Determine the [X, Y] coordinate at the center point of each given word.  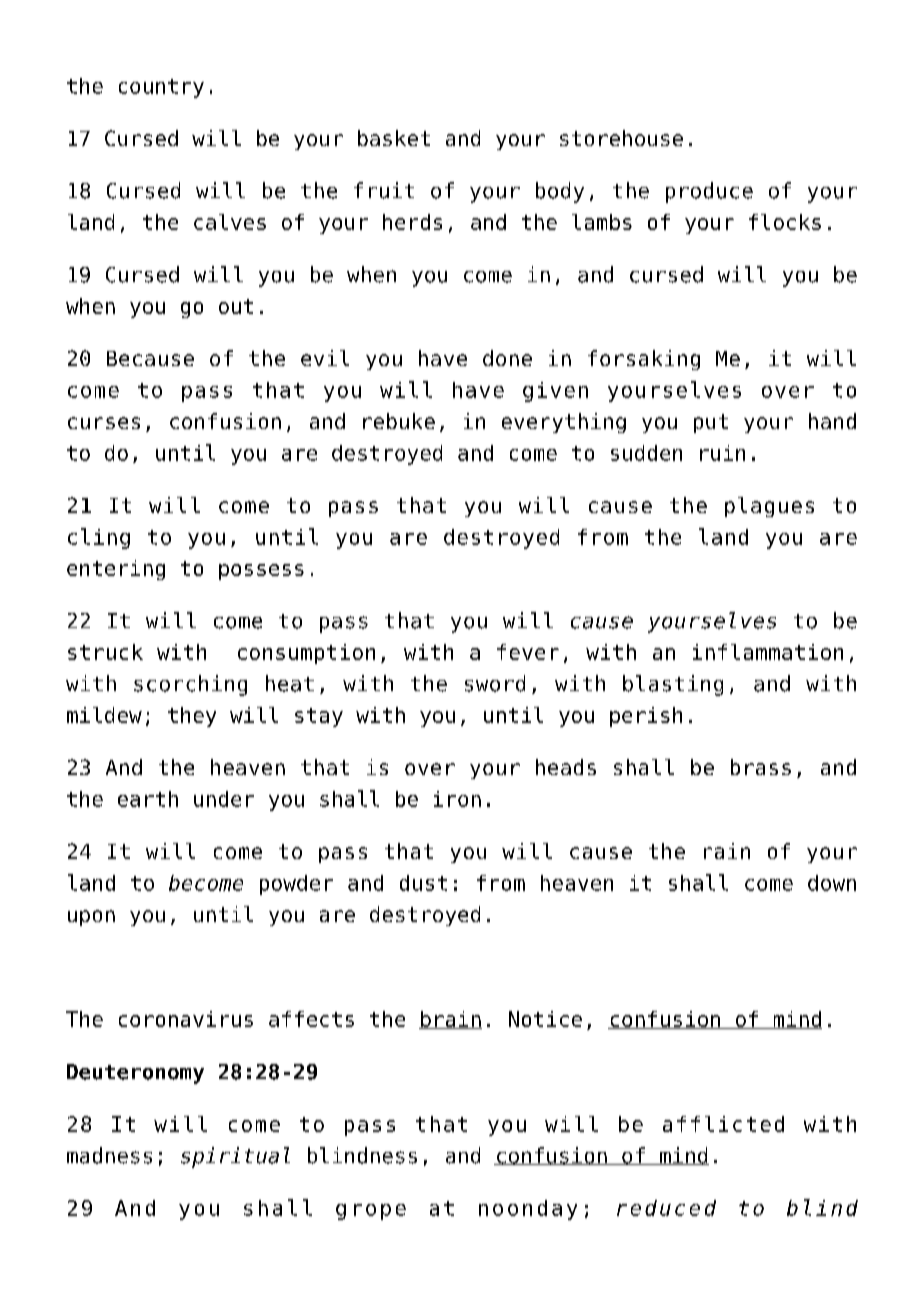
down [832, 883]
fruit [384, 190]
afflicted [723, 1124]
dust [423, 883]
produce [709, 192]
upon [91, 918]
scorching [190, 685]
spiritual [235, 1157]
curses [104, 423]
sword [495, 683]
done [507, 358]
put [711, 423]
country [161, 88]
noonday [528, 1210]
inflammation [768, 652]
